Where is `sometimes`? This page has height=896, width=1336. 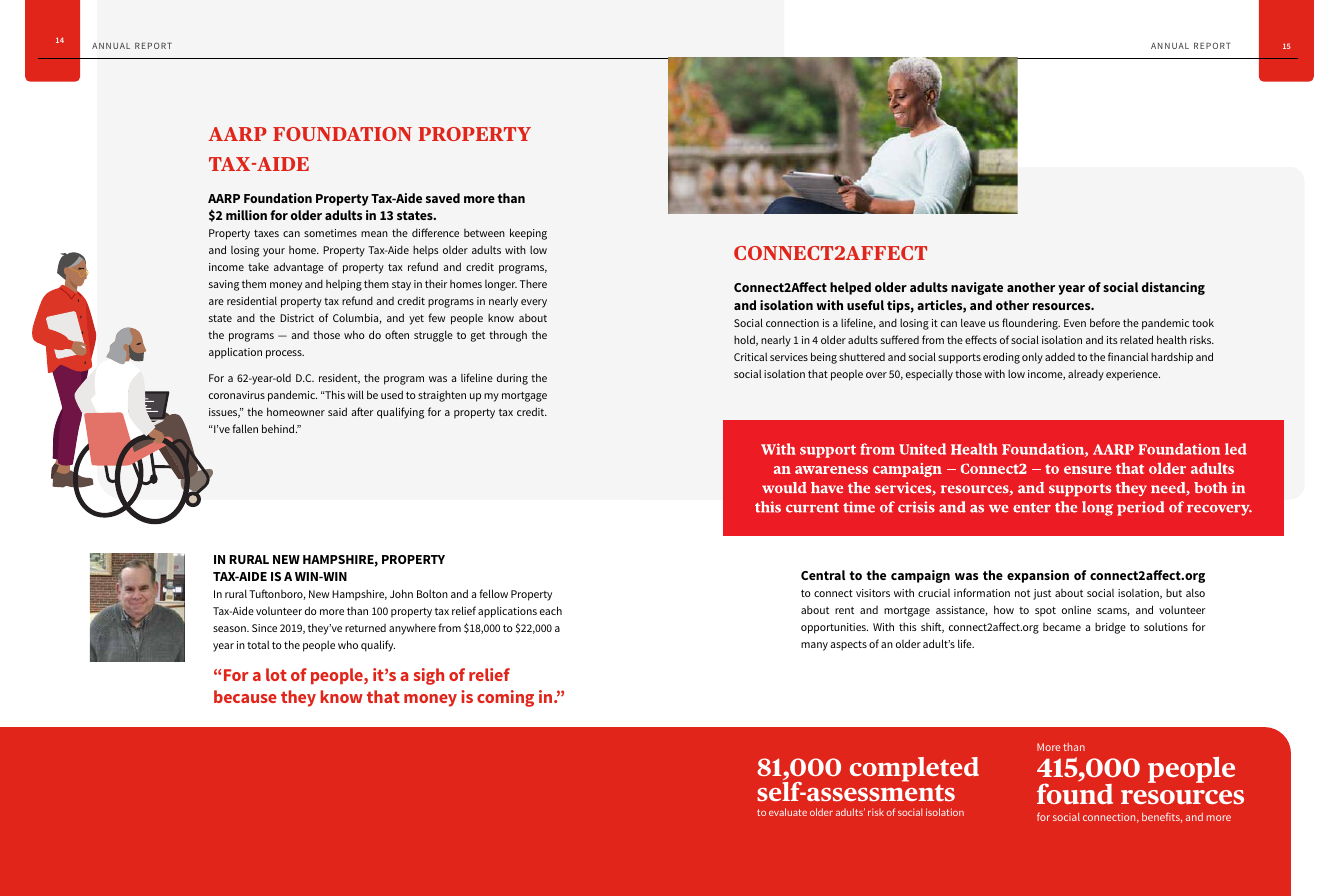 sometimes is located at coordinates (330, 233).
